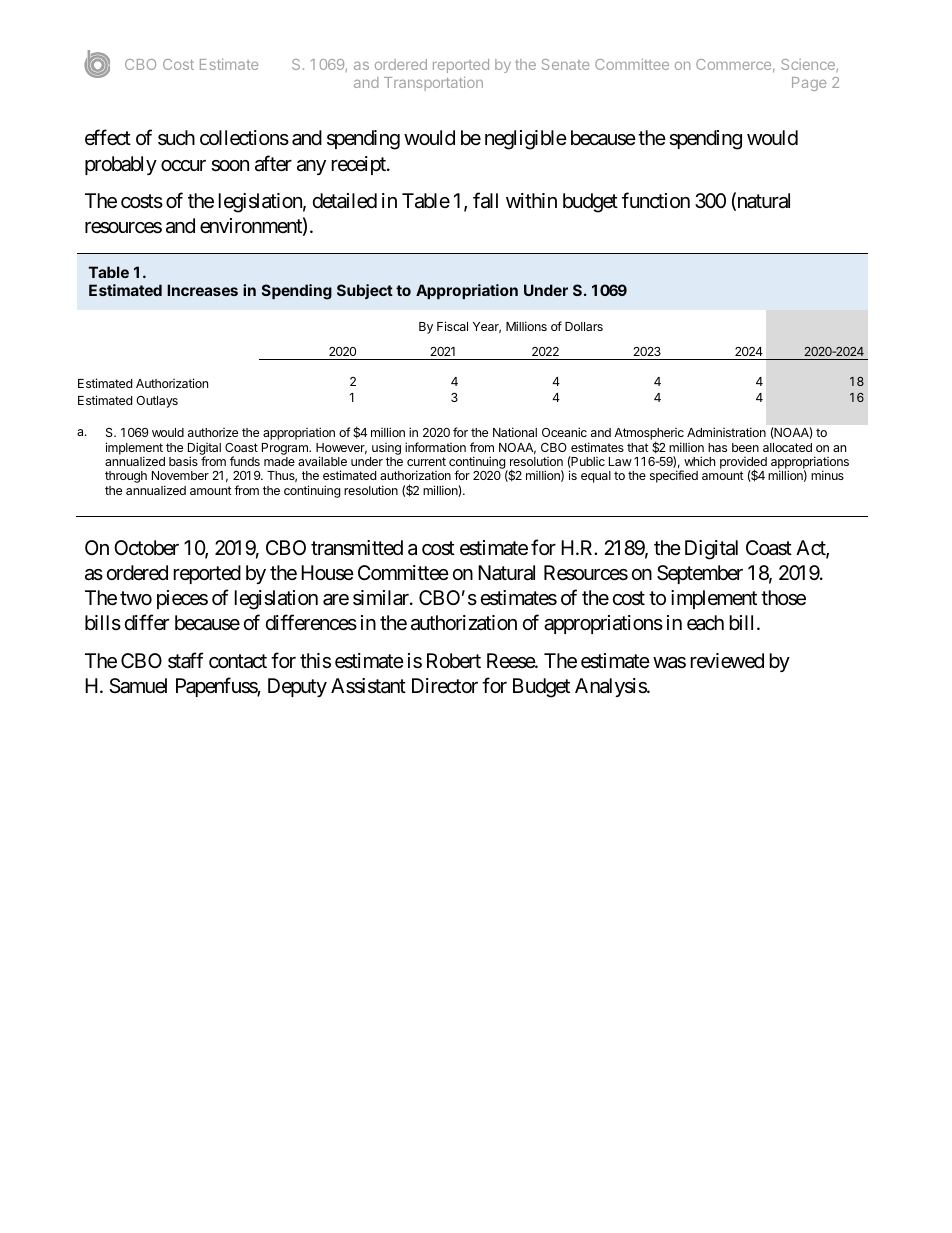  What do you see at coordinates (584, 326) in the document?
I see `Dollars` at bounding box center [584, 326].
